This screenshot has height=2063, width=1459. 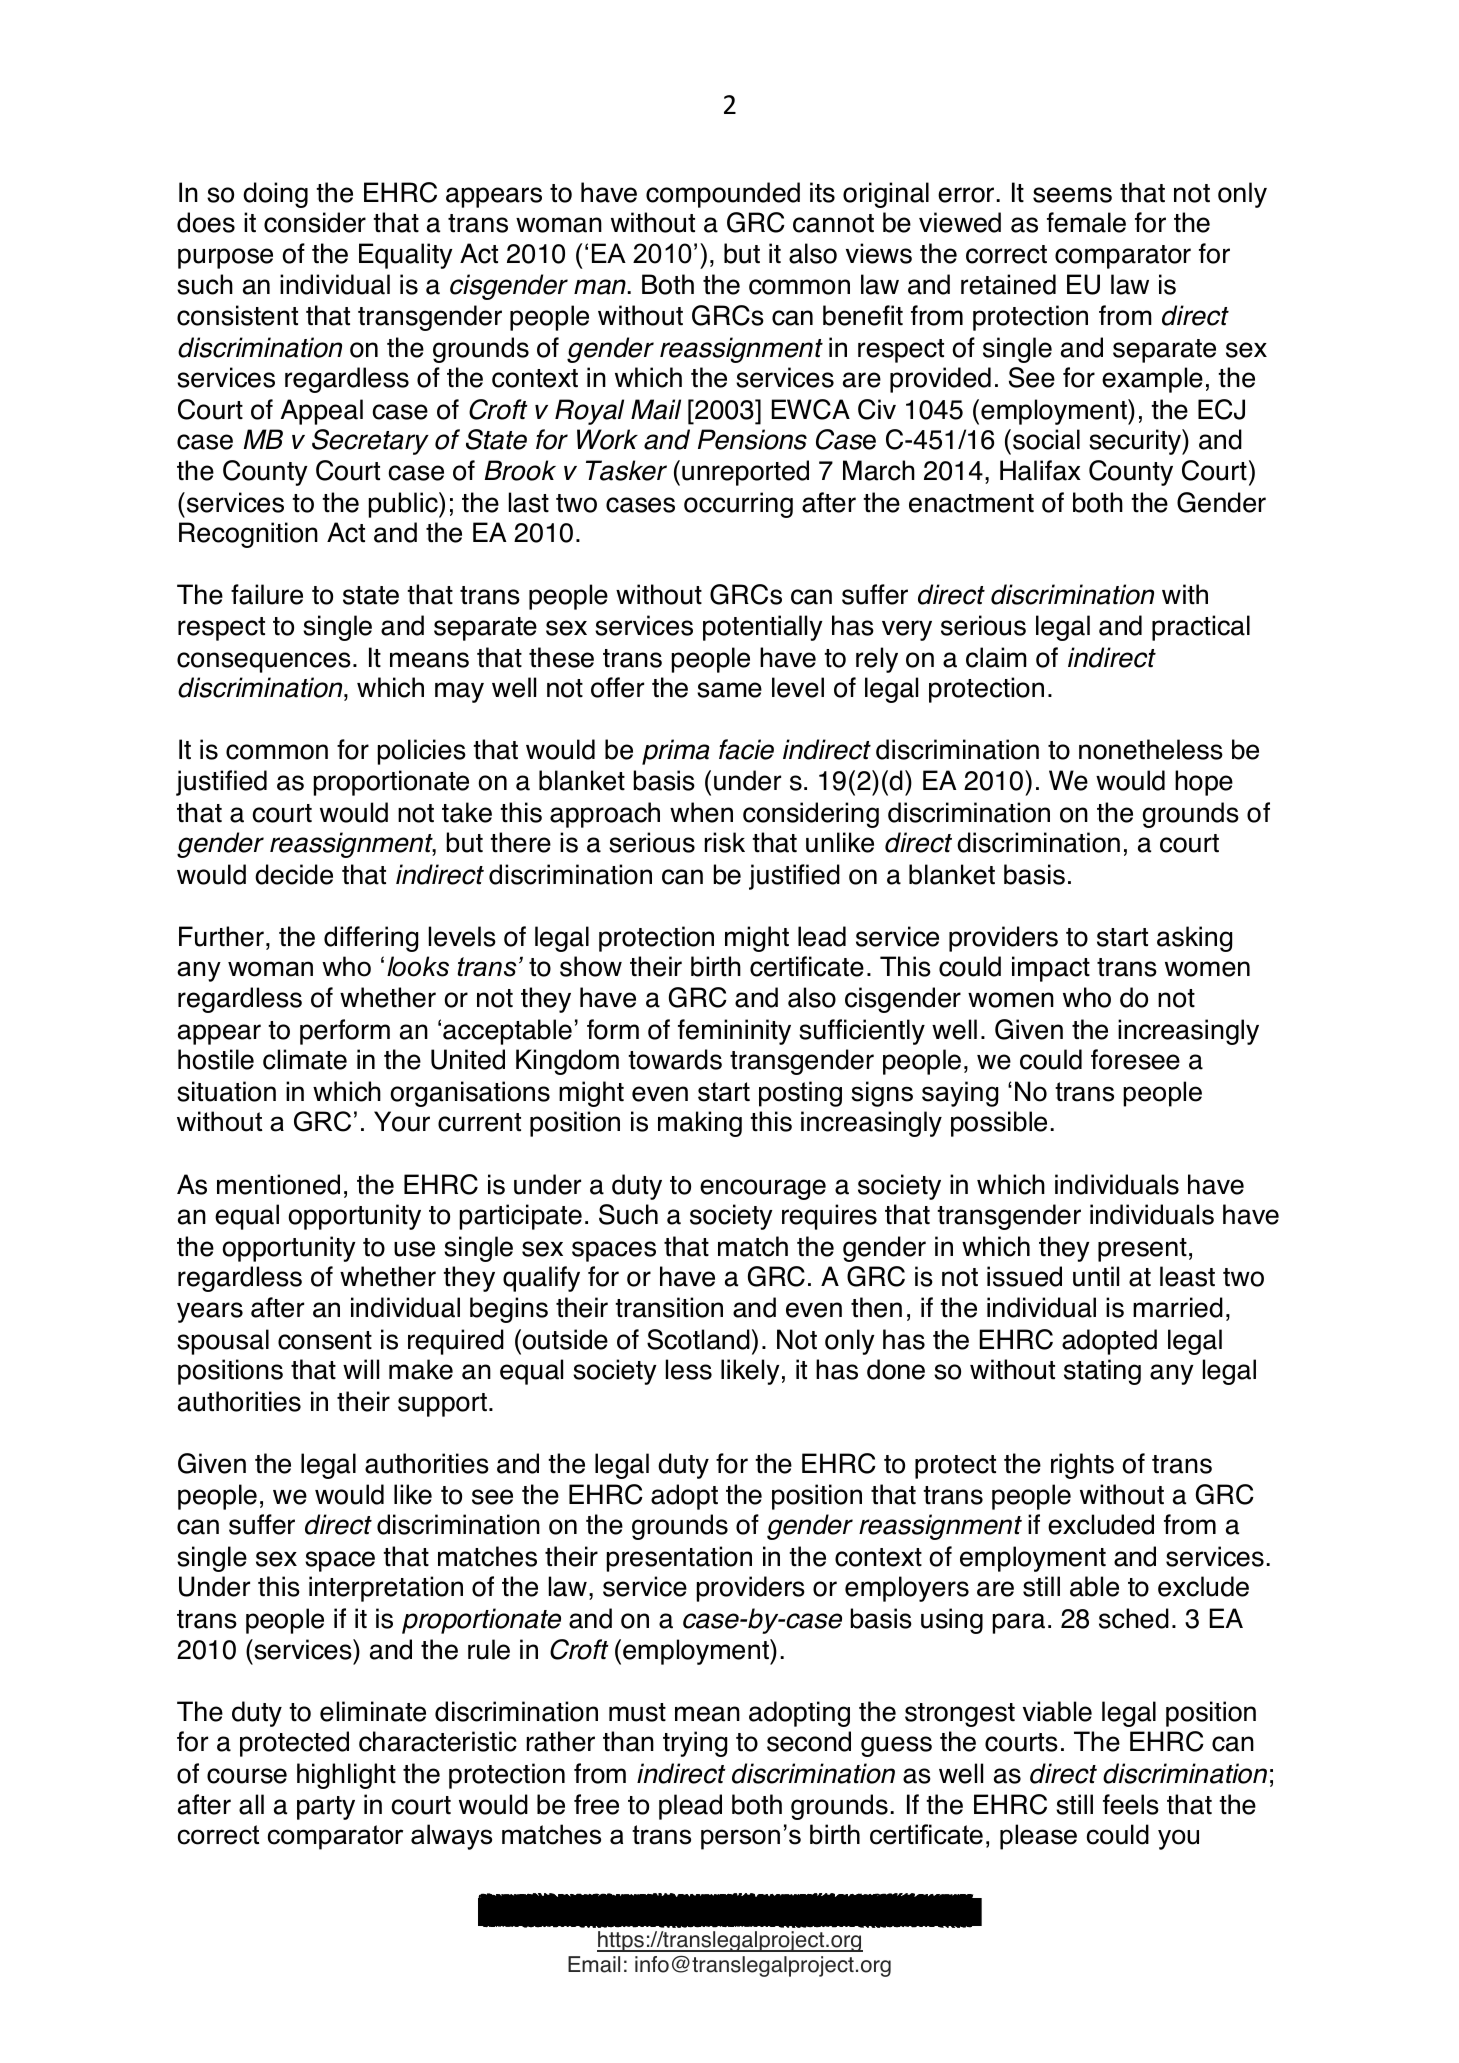 I want to click on facie, so click(x=746, y=749).
